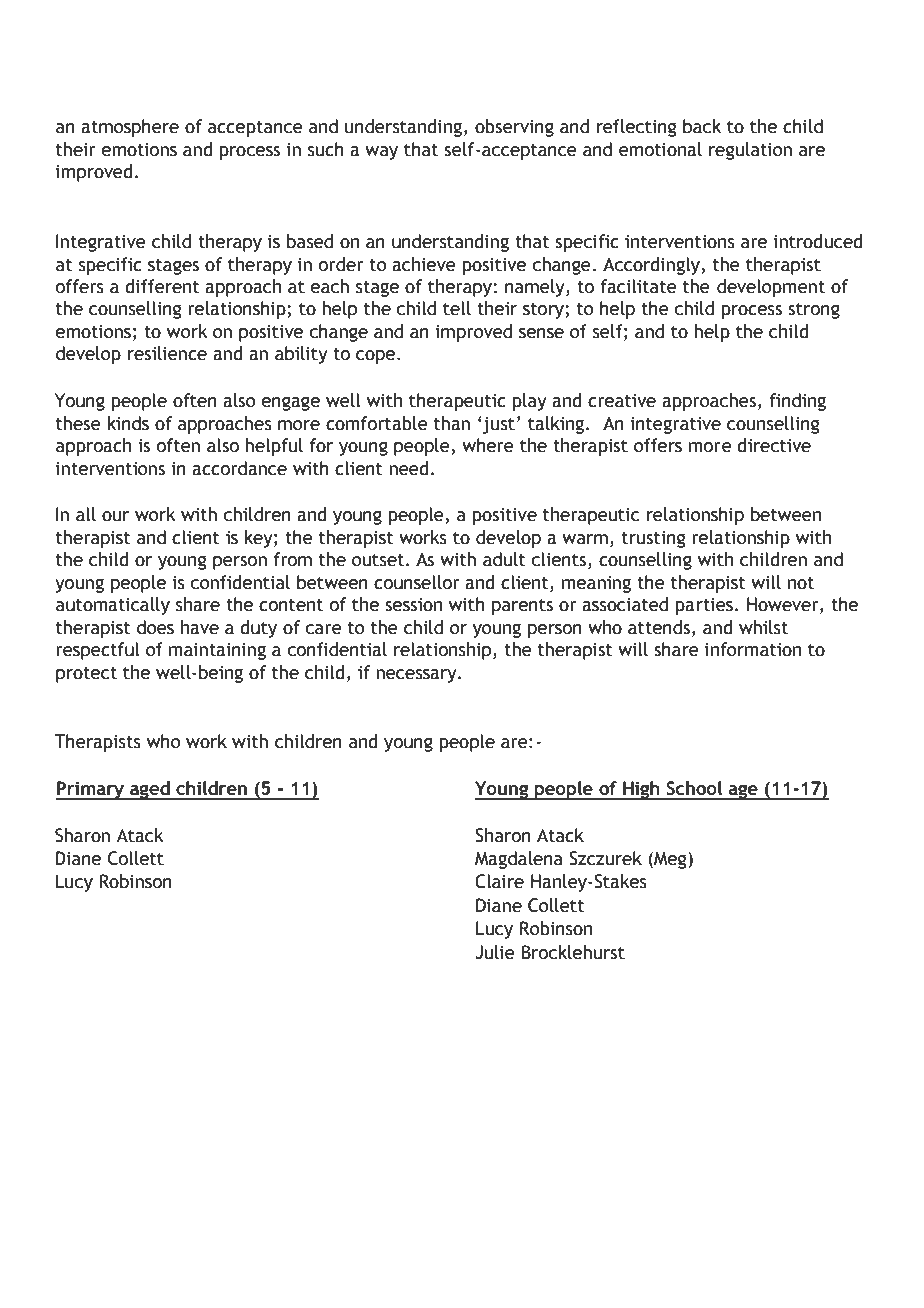 The image size is (924, 1308). I want to click on necessary, so click(417, 676).
